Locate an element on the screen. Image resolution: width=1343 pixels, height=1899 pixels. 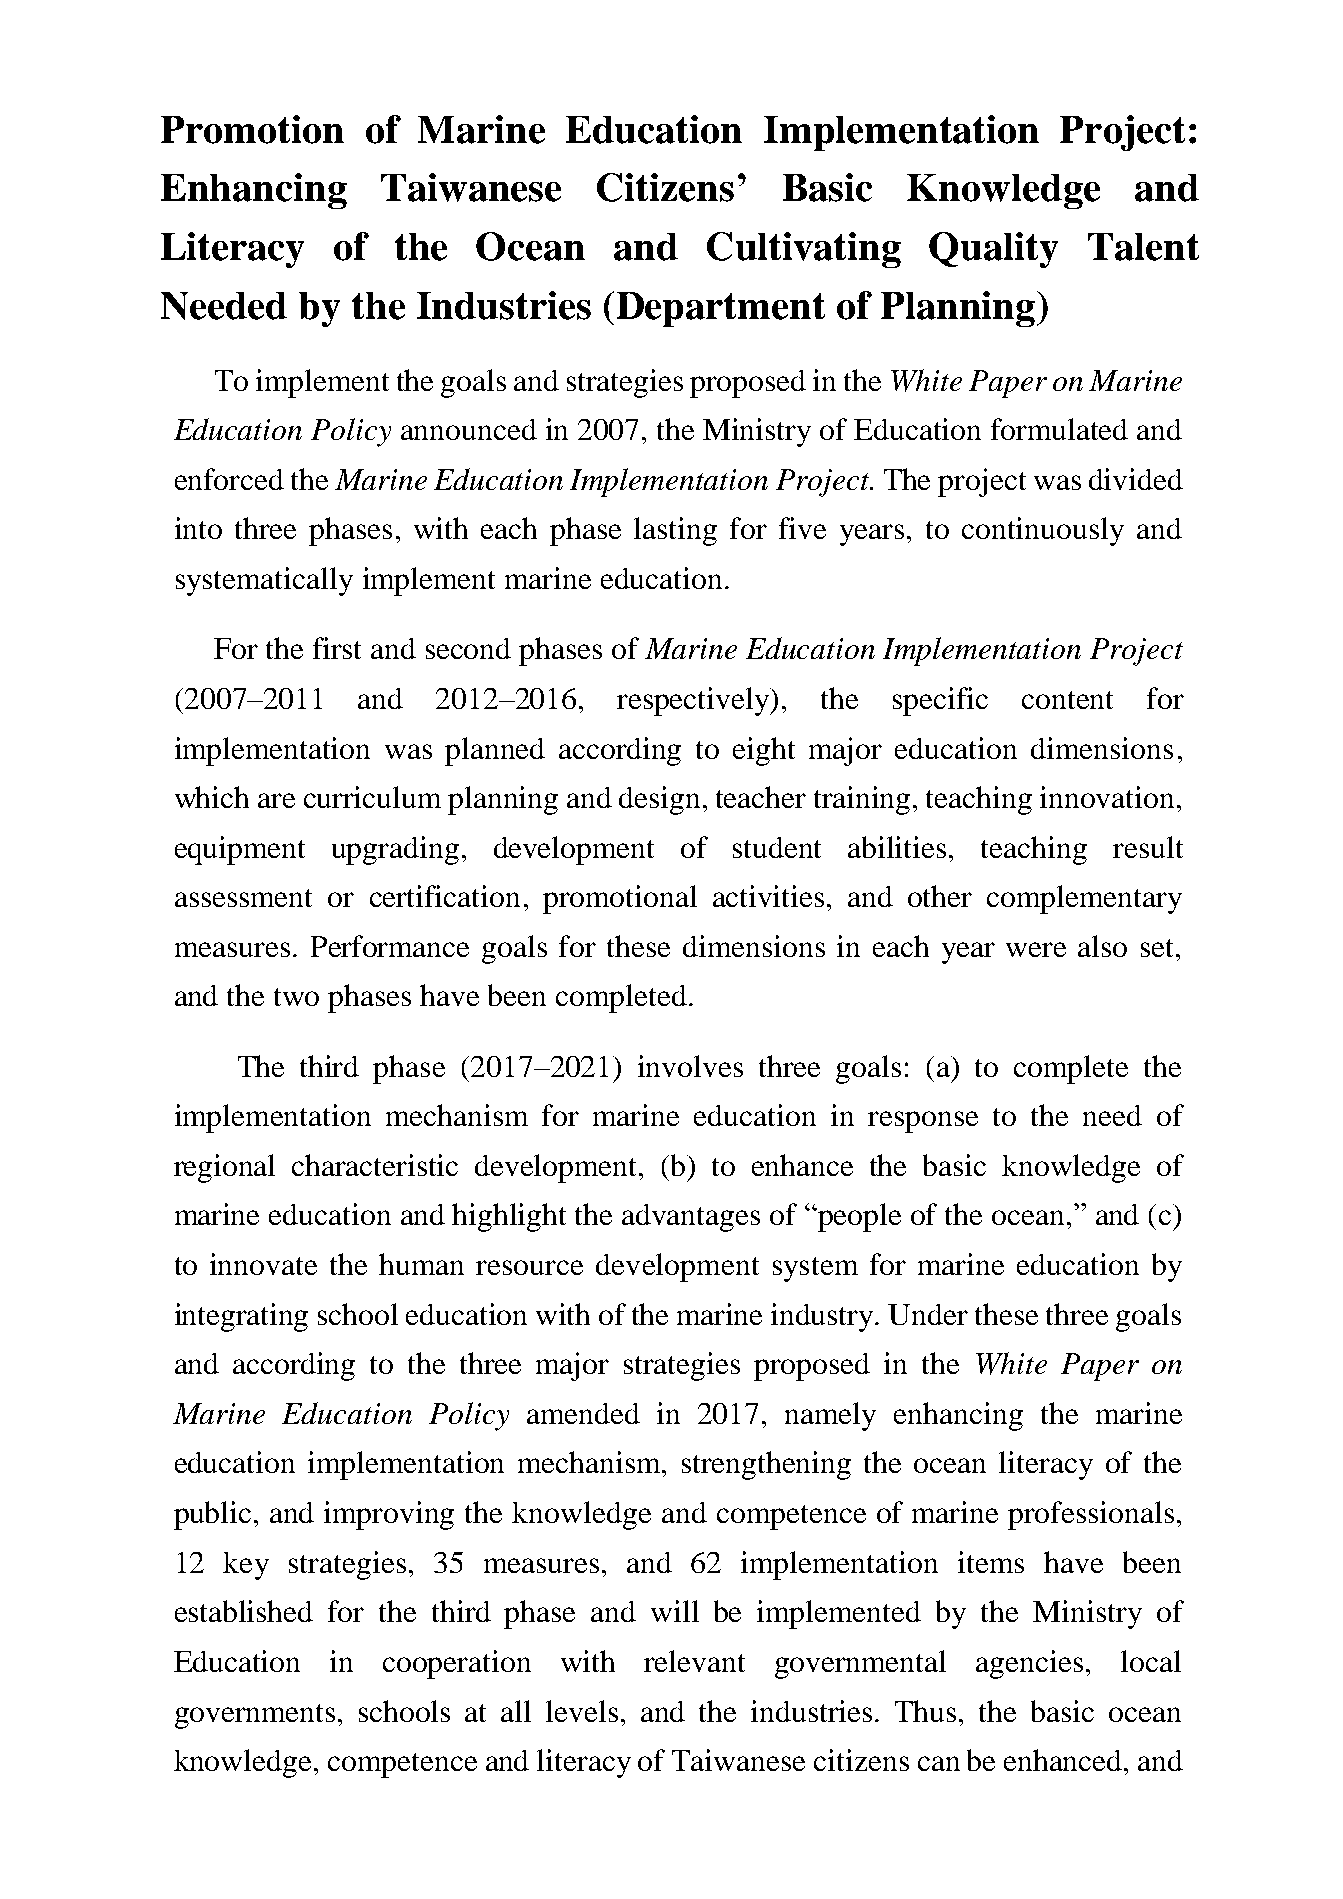
innovate is located at coordinates (263, 1264).
